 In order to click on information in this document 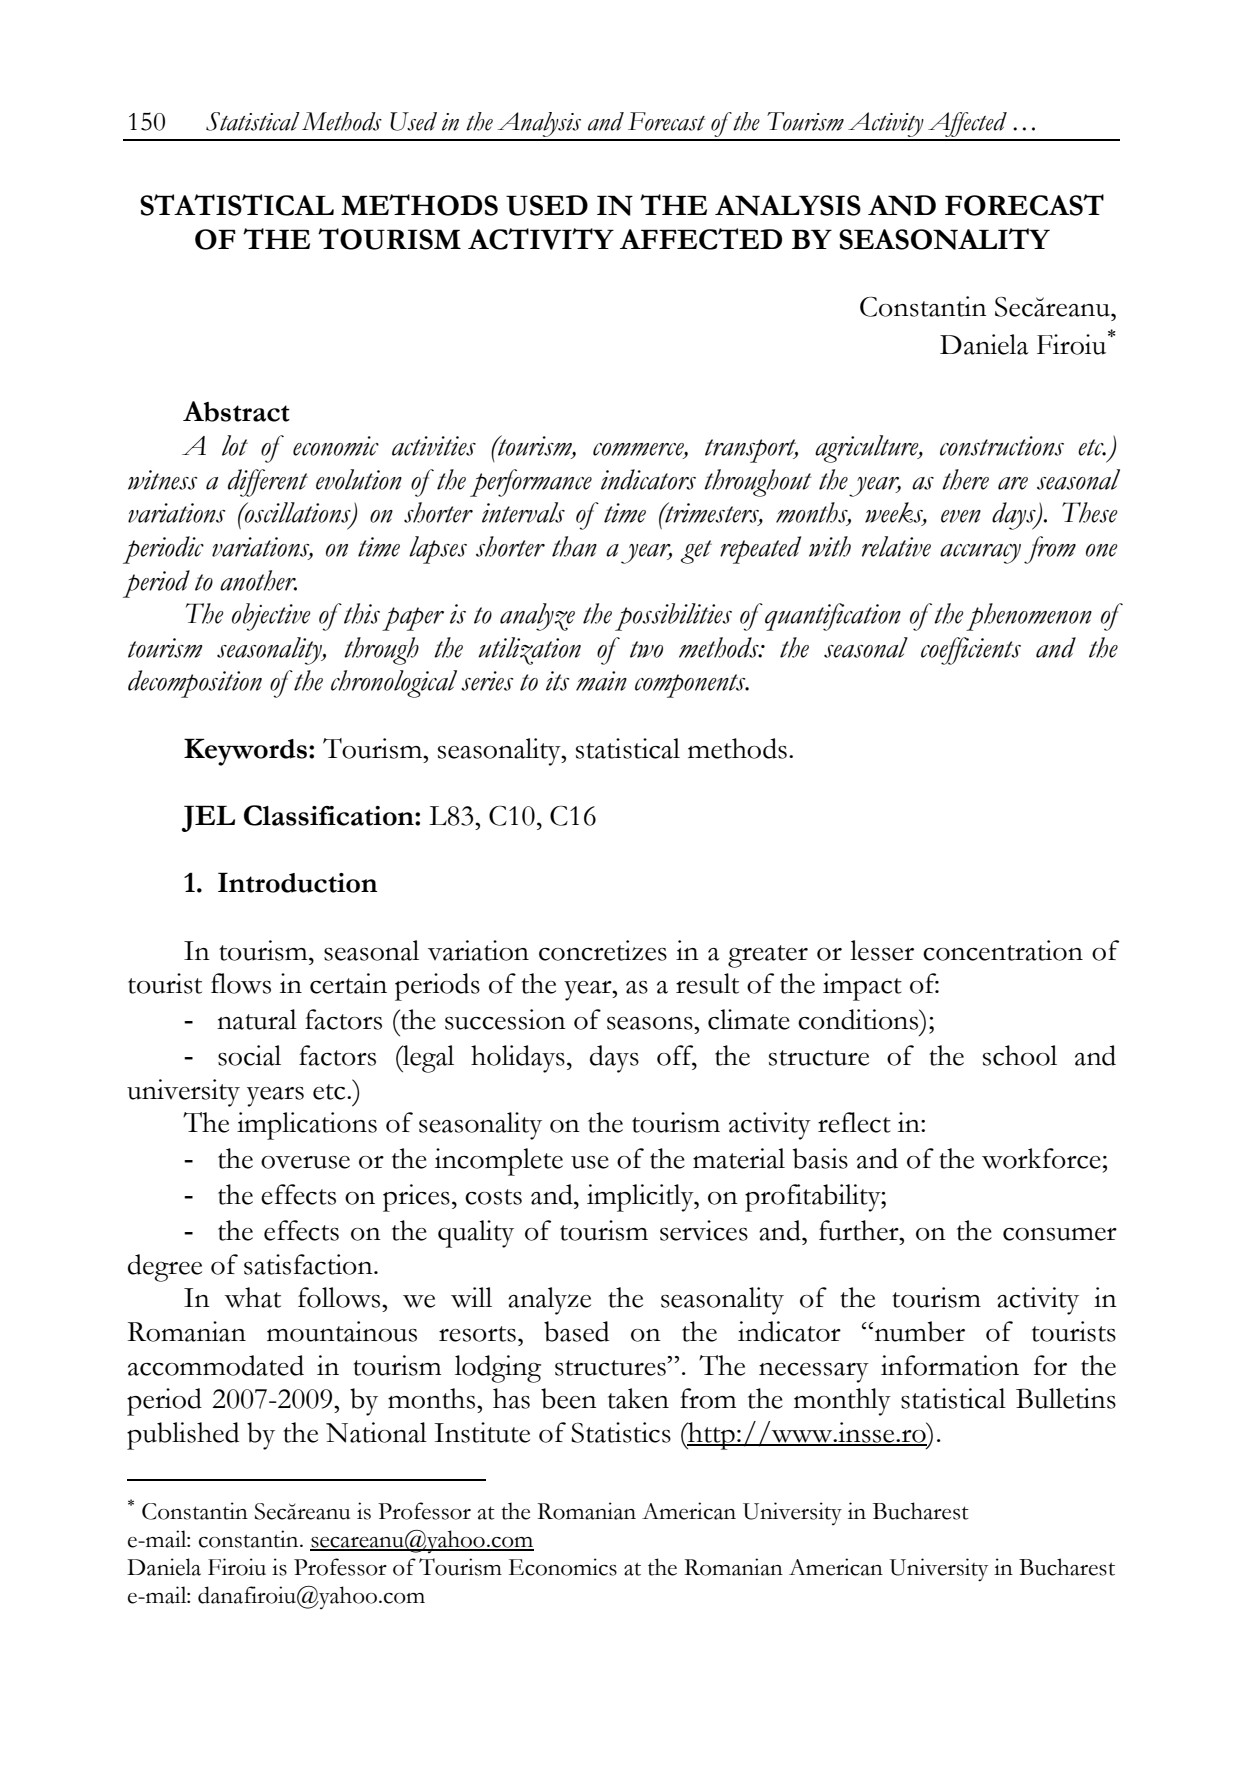, I will do `click(950, 1365)`.
